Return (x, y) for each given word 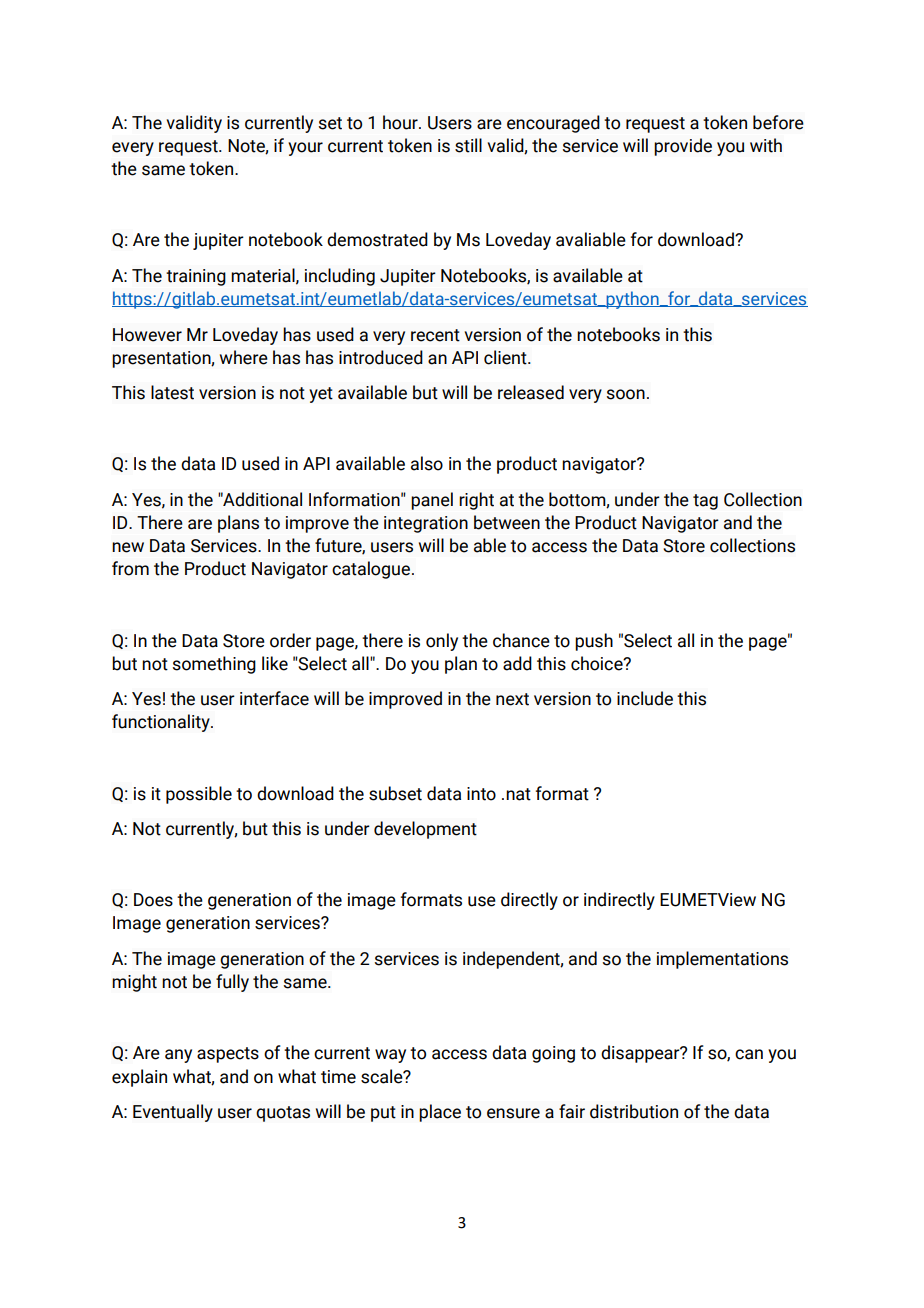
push (594, 642)
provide (683, 147)
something (214, 665)
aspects (228, 1055)
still (468, 145)
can (749, 1054)
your (305, 149)
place (440, 1113)
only (442, 642)
